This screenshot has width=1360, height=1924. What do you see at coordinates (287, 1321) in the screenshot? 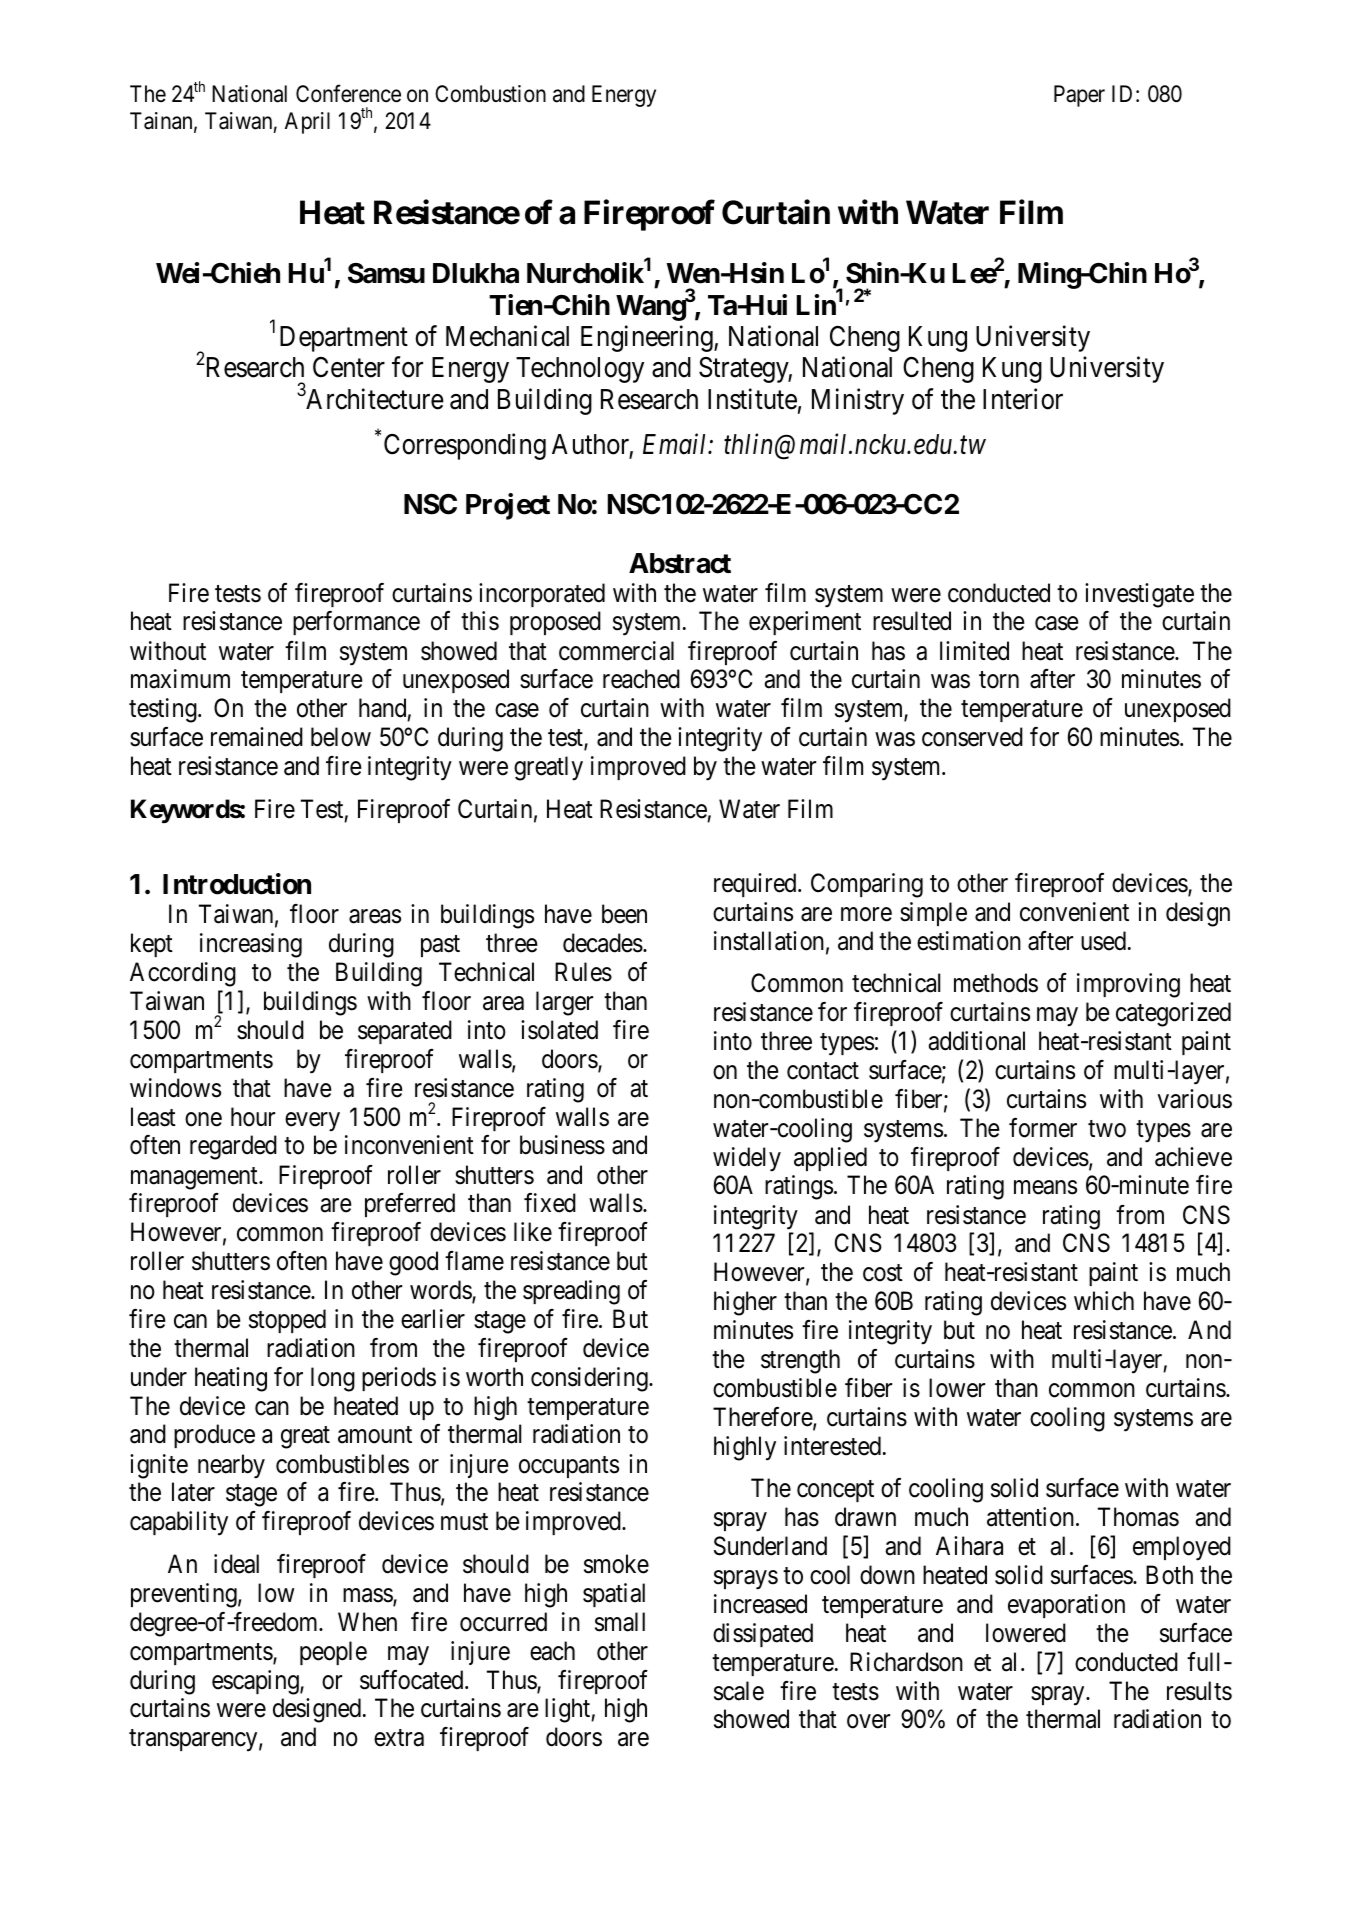
I see `stopped` at bounding box center [287, 1321].
